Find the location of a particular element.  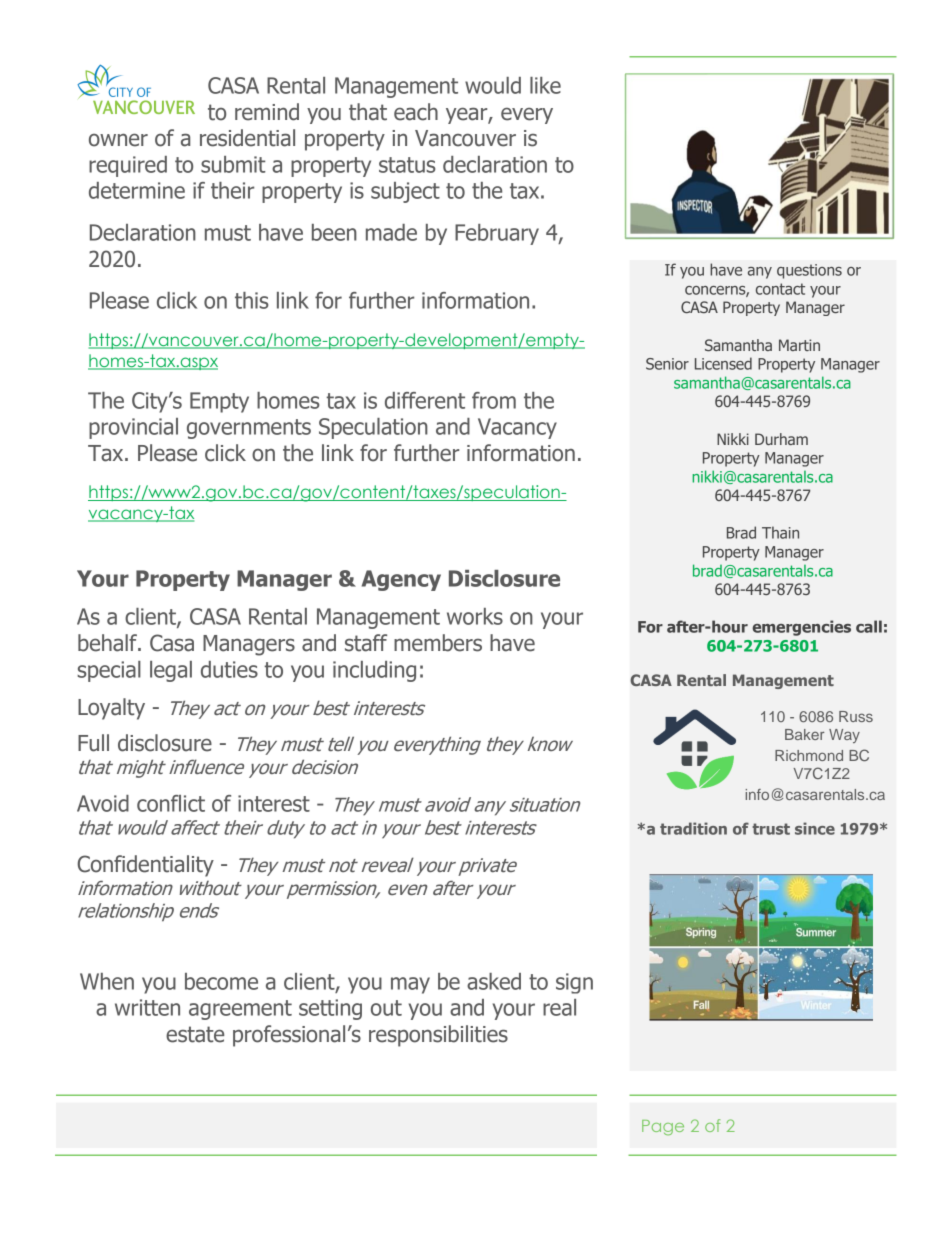

estate is located at coordinates (195, 1034).
